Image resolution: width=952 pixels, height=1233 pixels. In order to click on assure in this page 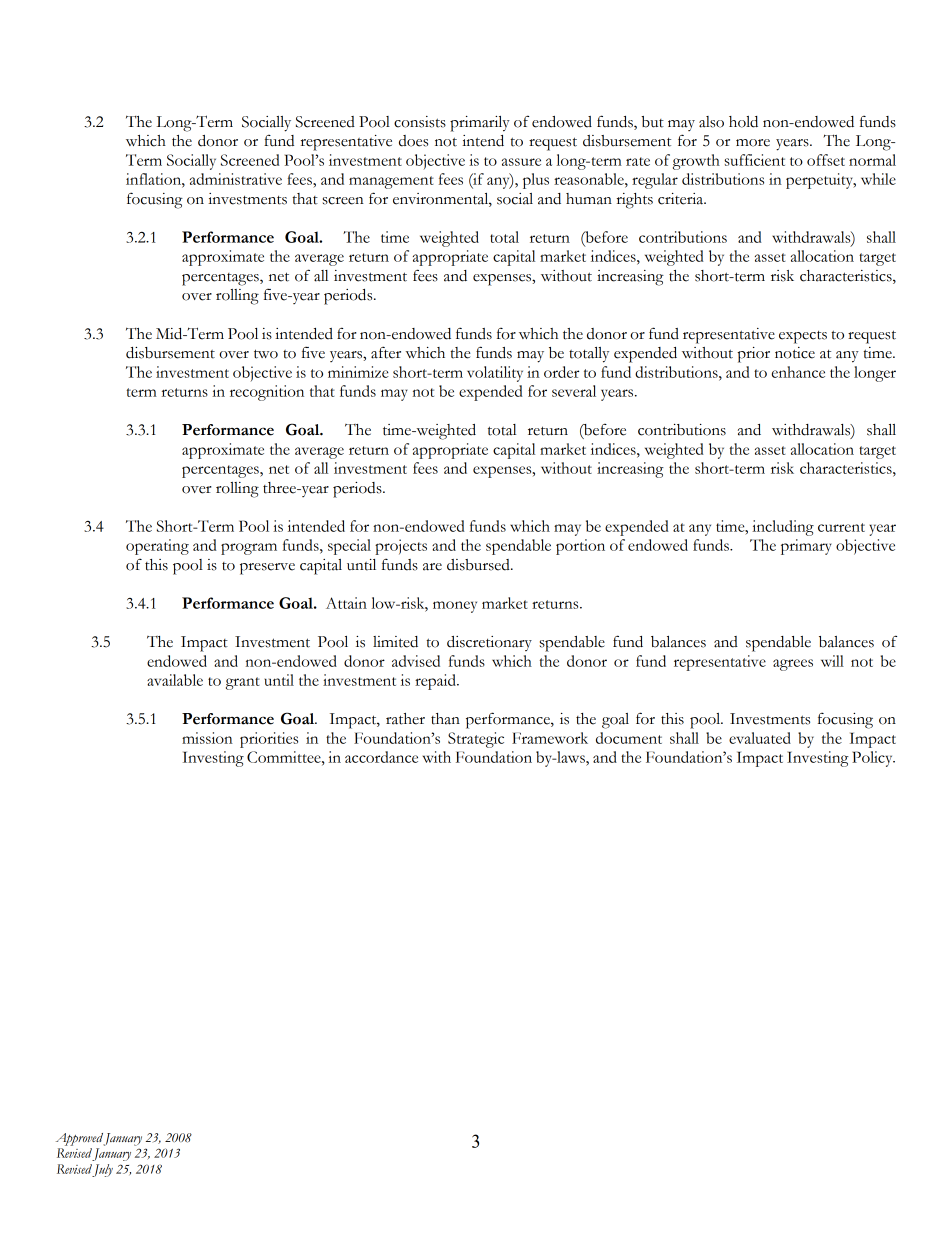, I will do `click(521, 162)`.
